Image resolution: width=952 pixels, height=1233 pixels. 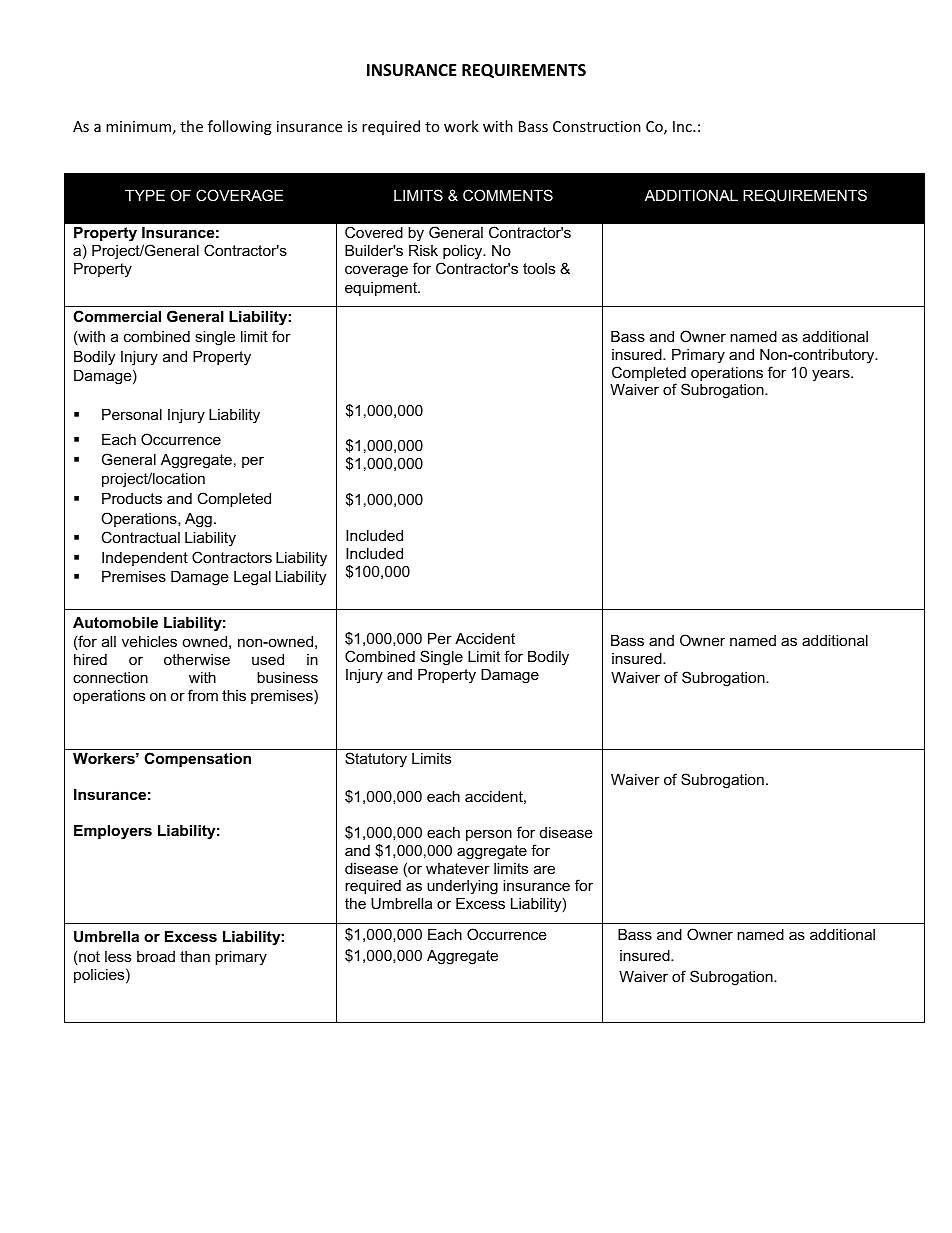 I want to click on vehicles, so click(x=149, y=641).
